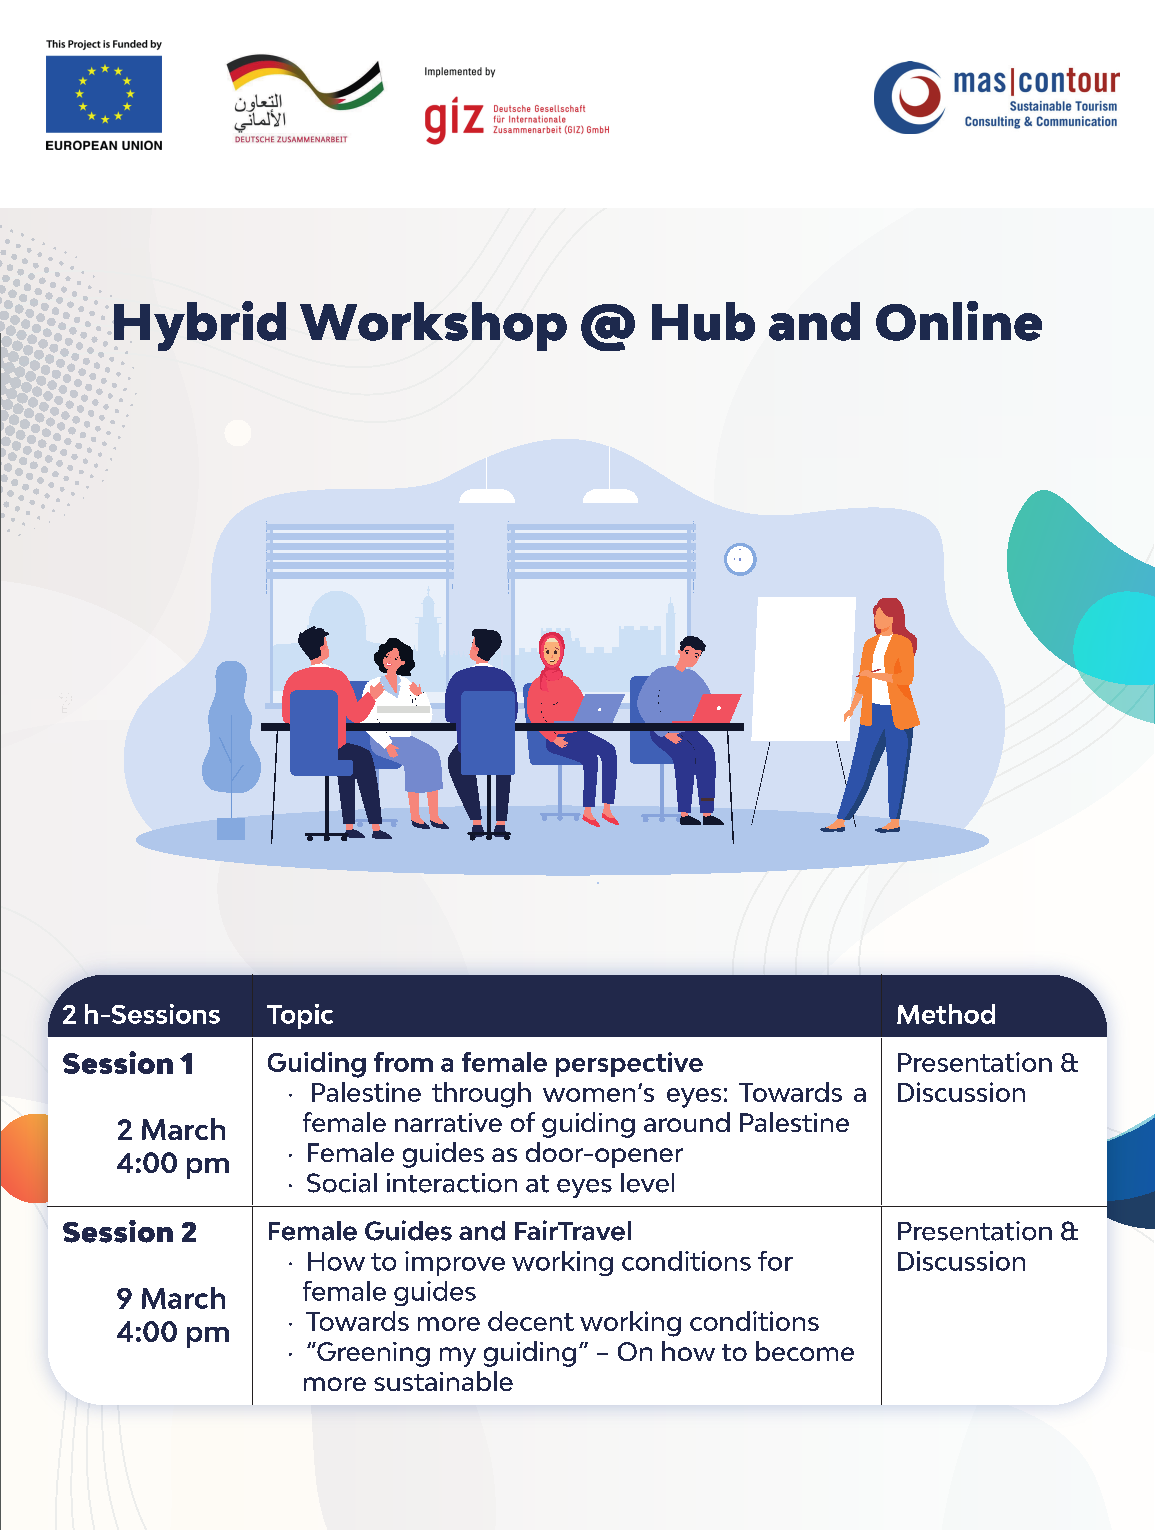  I want to click on decent, so click(531, 1321).
